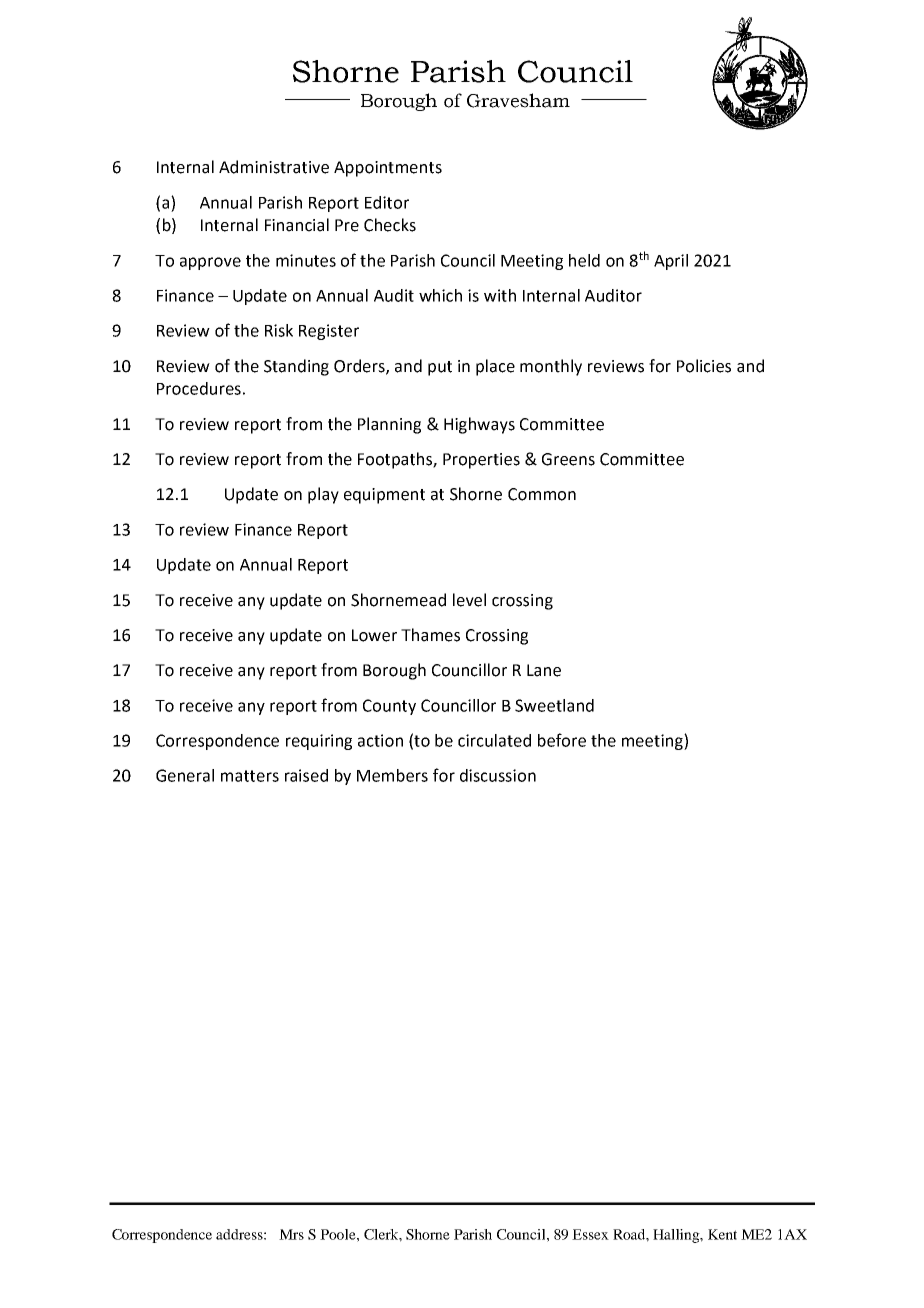  What do you see at coordinates (323, 495) in the document?
I see `play` at bounding box center [323, 495].
